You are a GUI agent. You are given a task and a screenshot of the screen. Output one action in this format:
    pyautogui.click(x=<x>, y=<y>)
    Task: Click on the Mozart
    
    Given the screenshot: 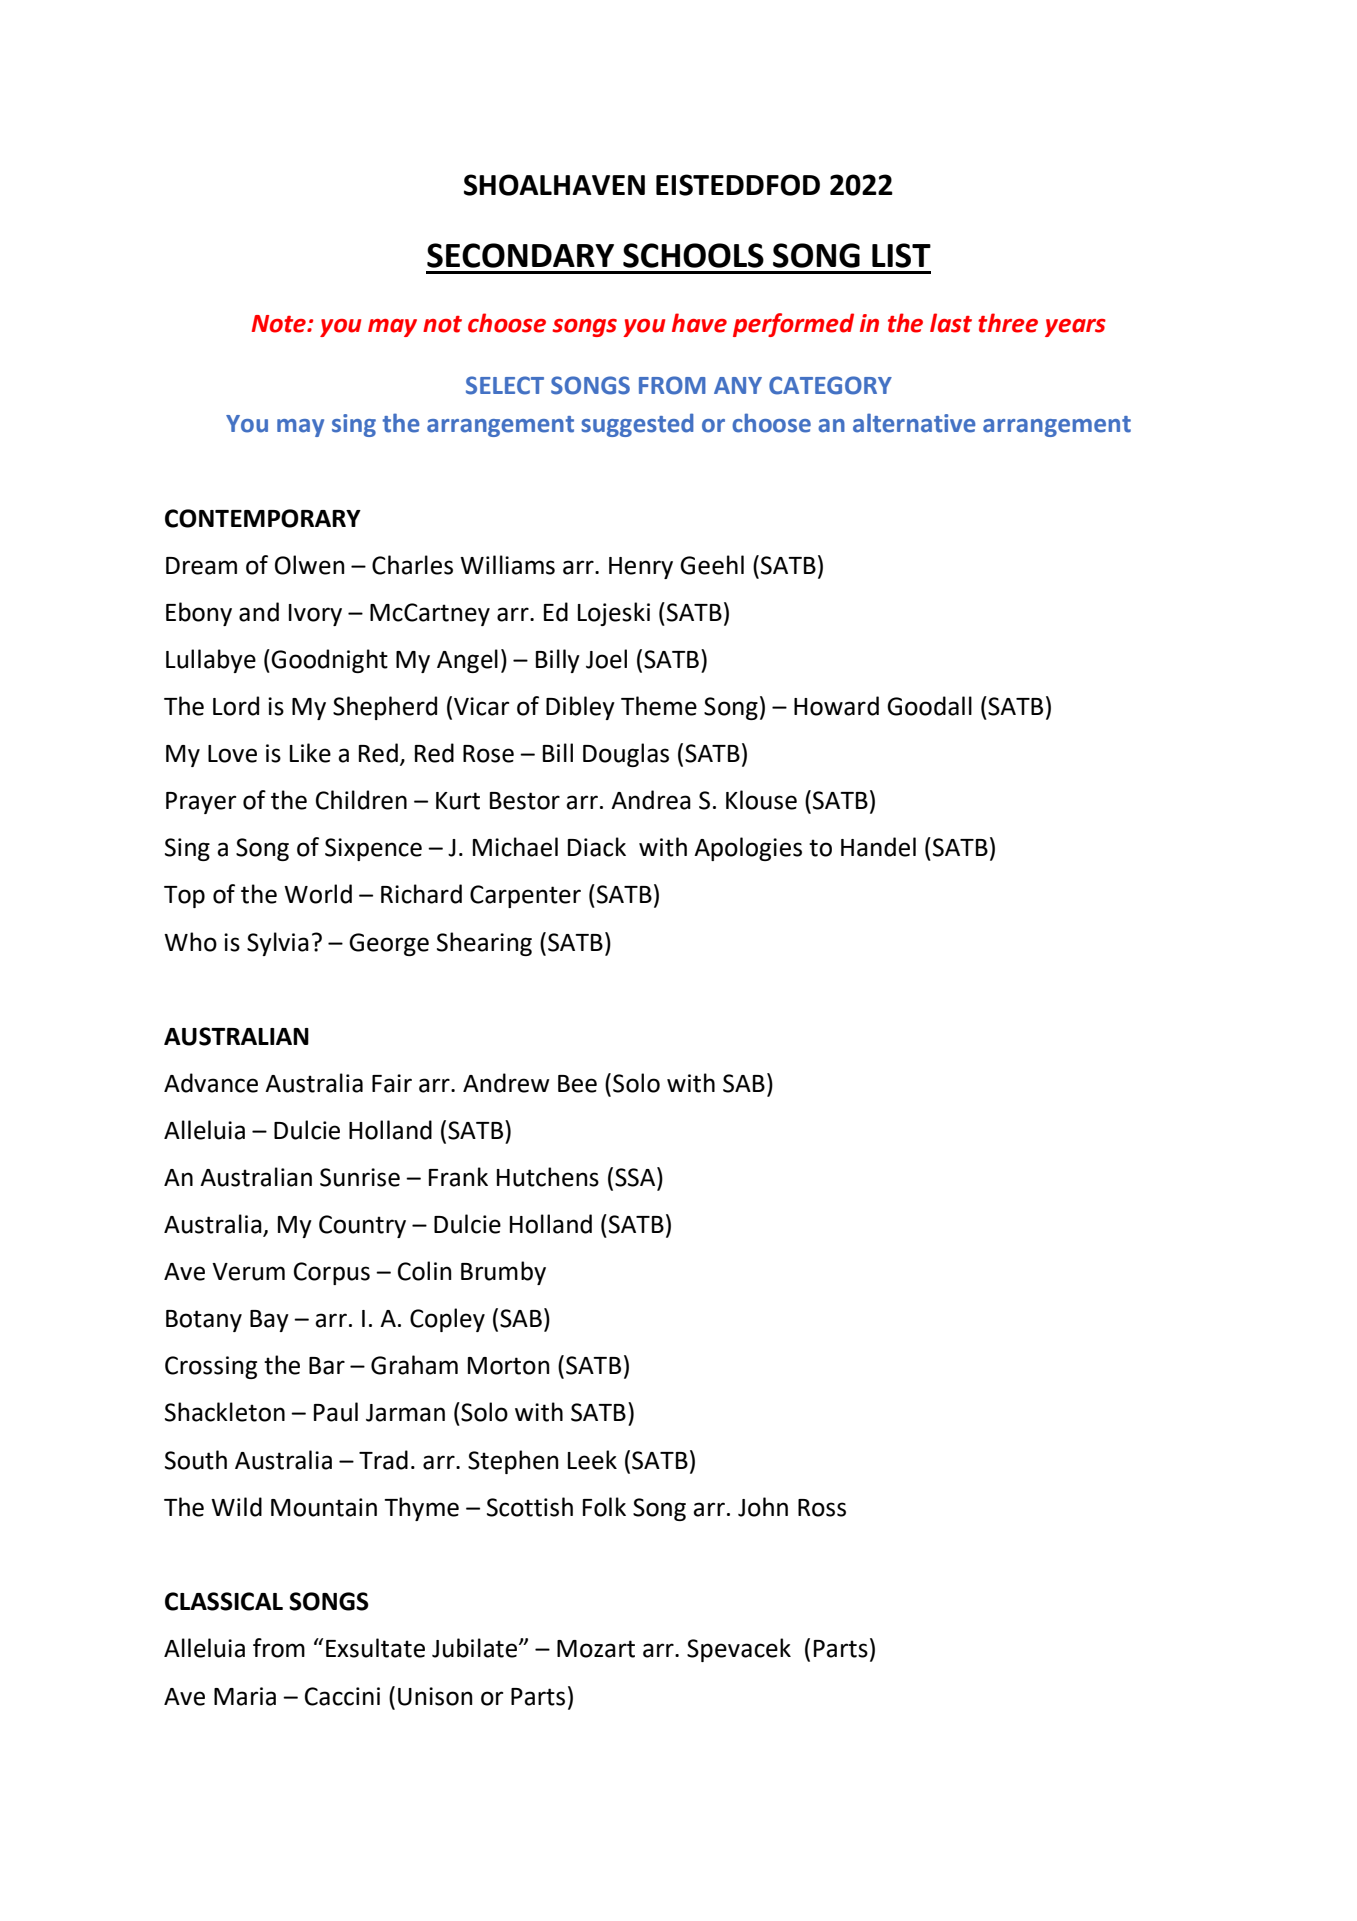 What is the action you would take?
    pyautogui.click(x=596, y=1649)
